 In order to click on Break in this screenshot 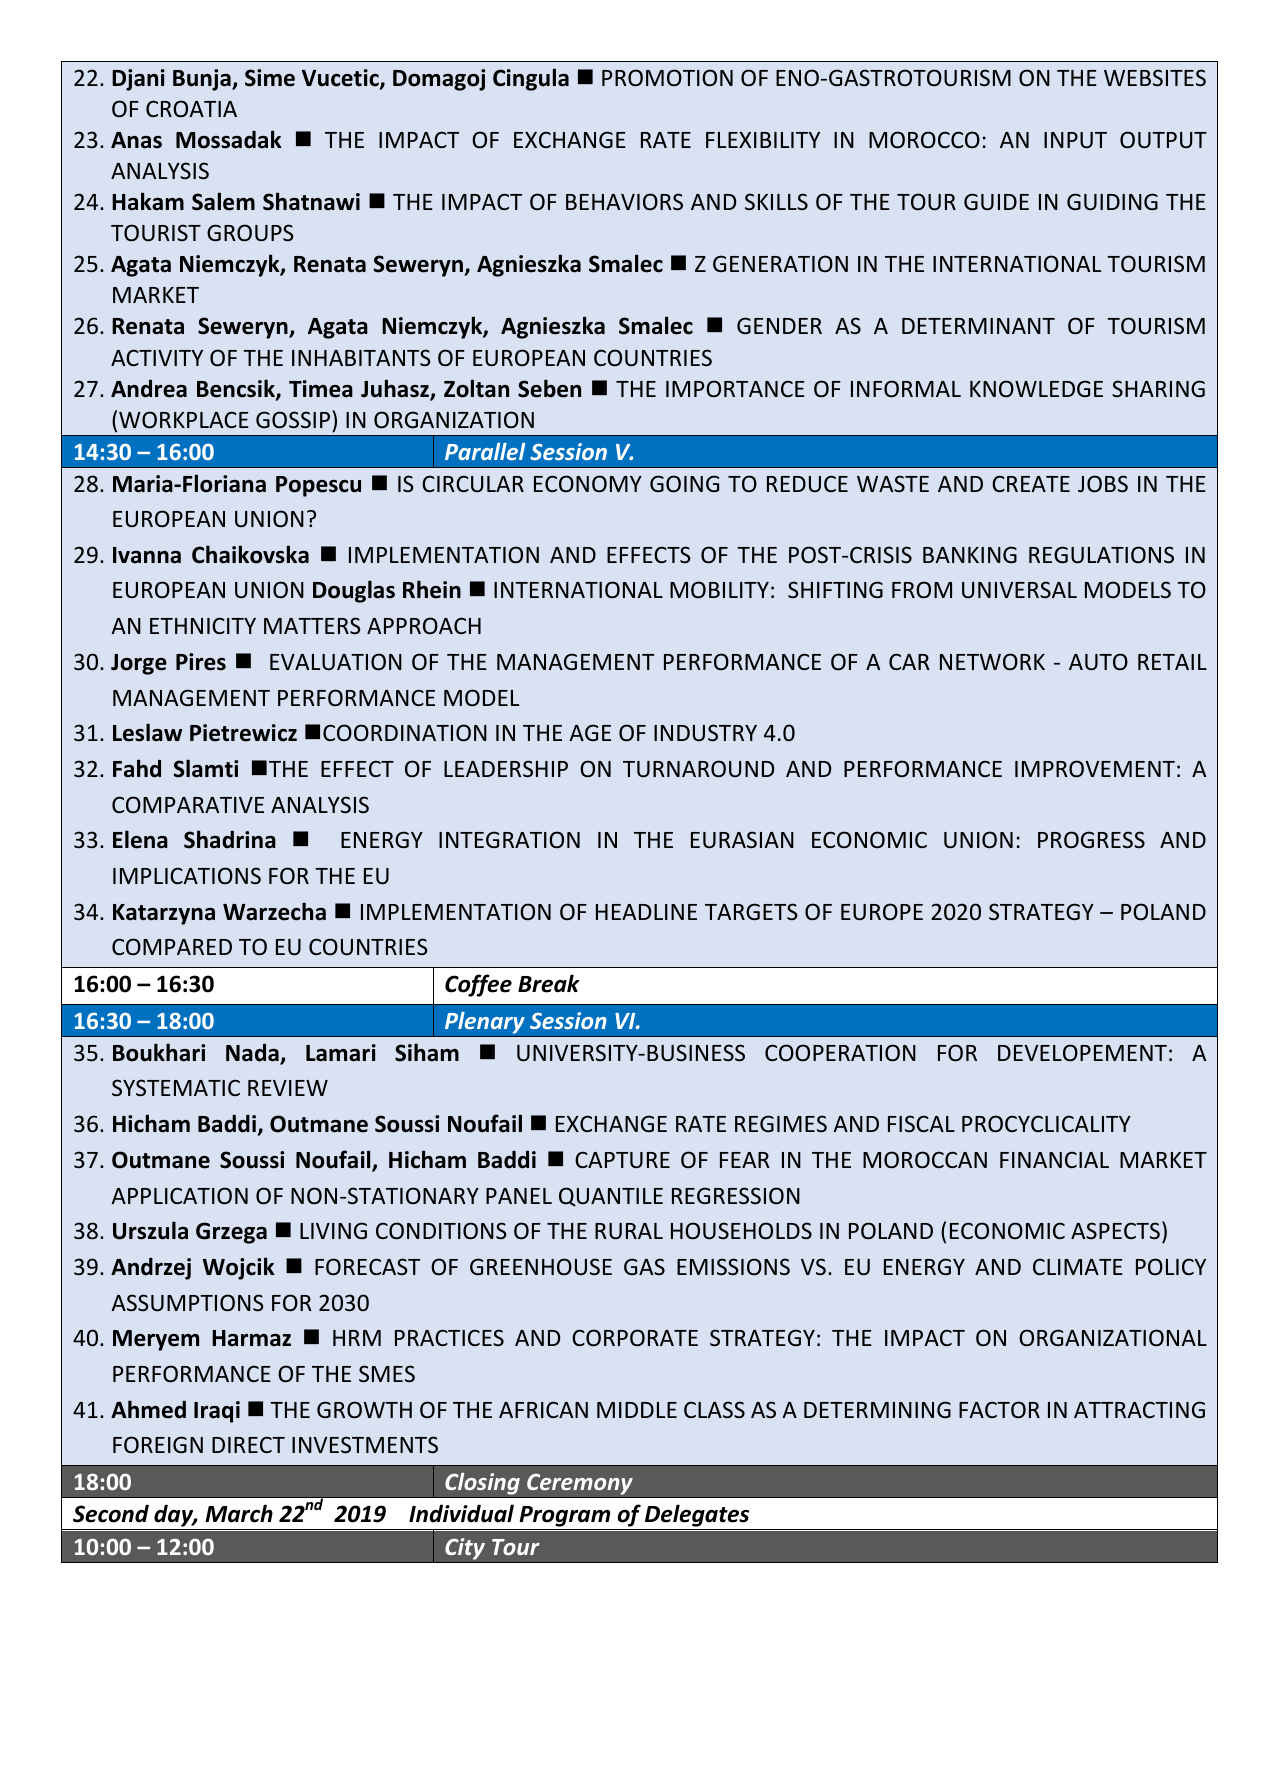, I will do `click(549, 983)`.
